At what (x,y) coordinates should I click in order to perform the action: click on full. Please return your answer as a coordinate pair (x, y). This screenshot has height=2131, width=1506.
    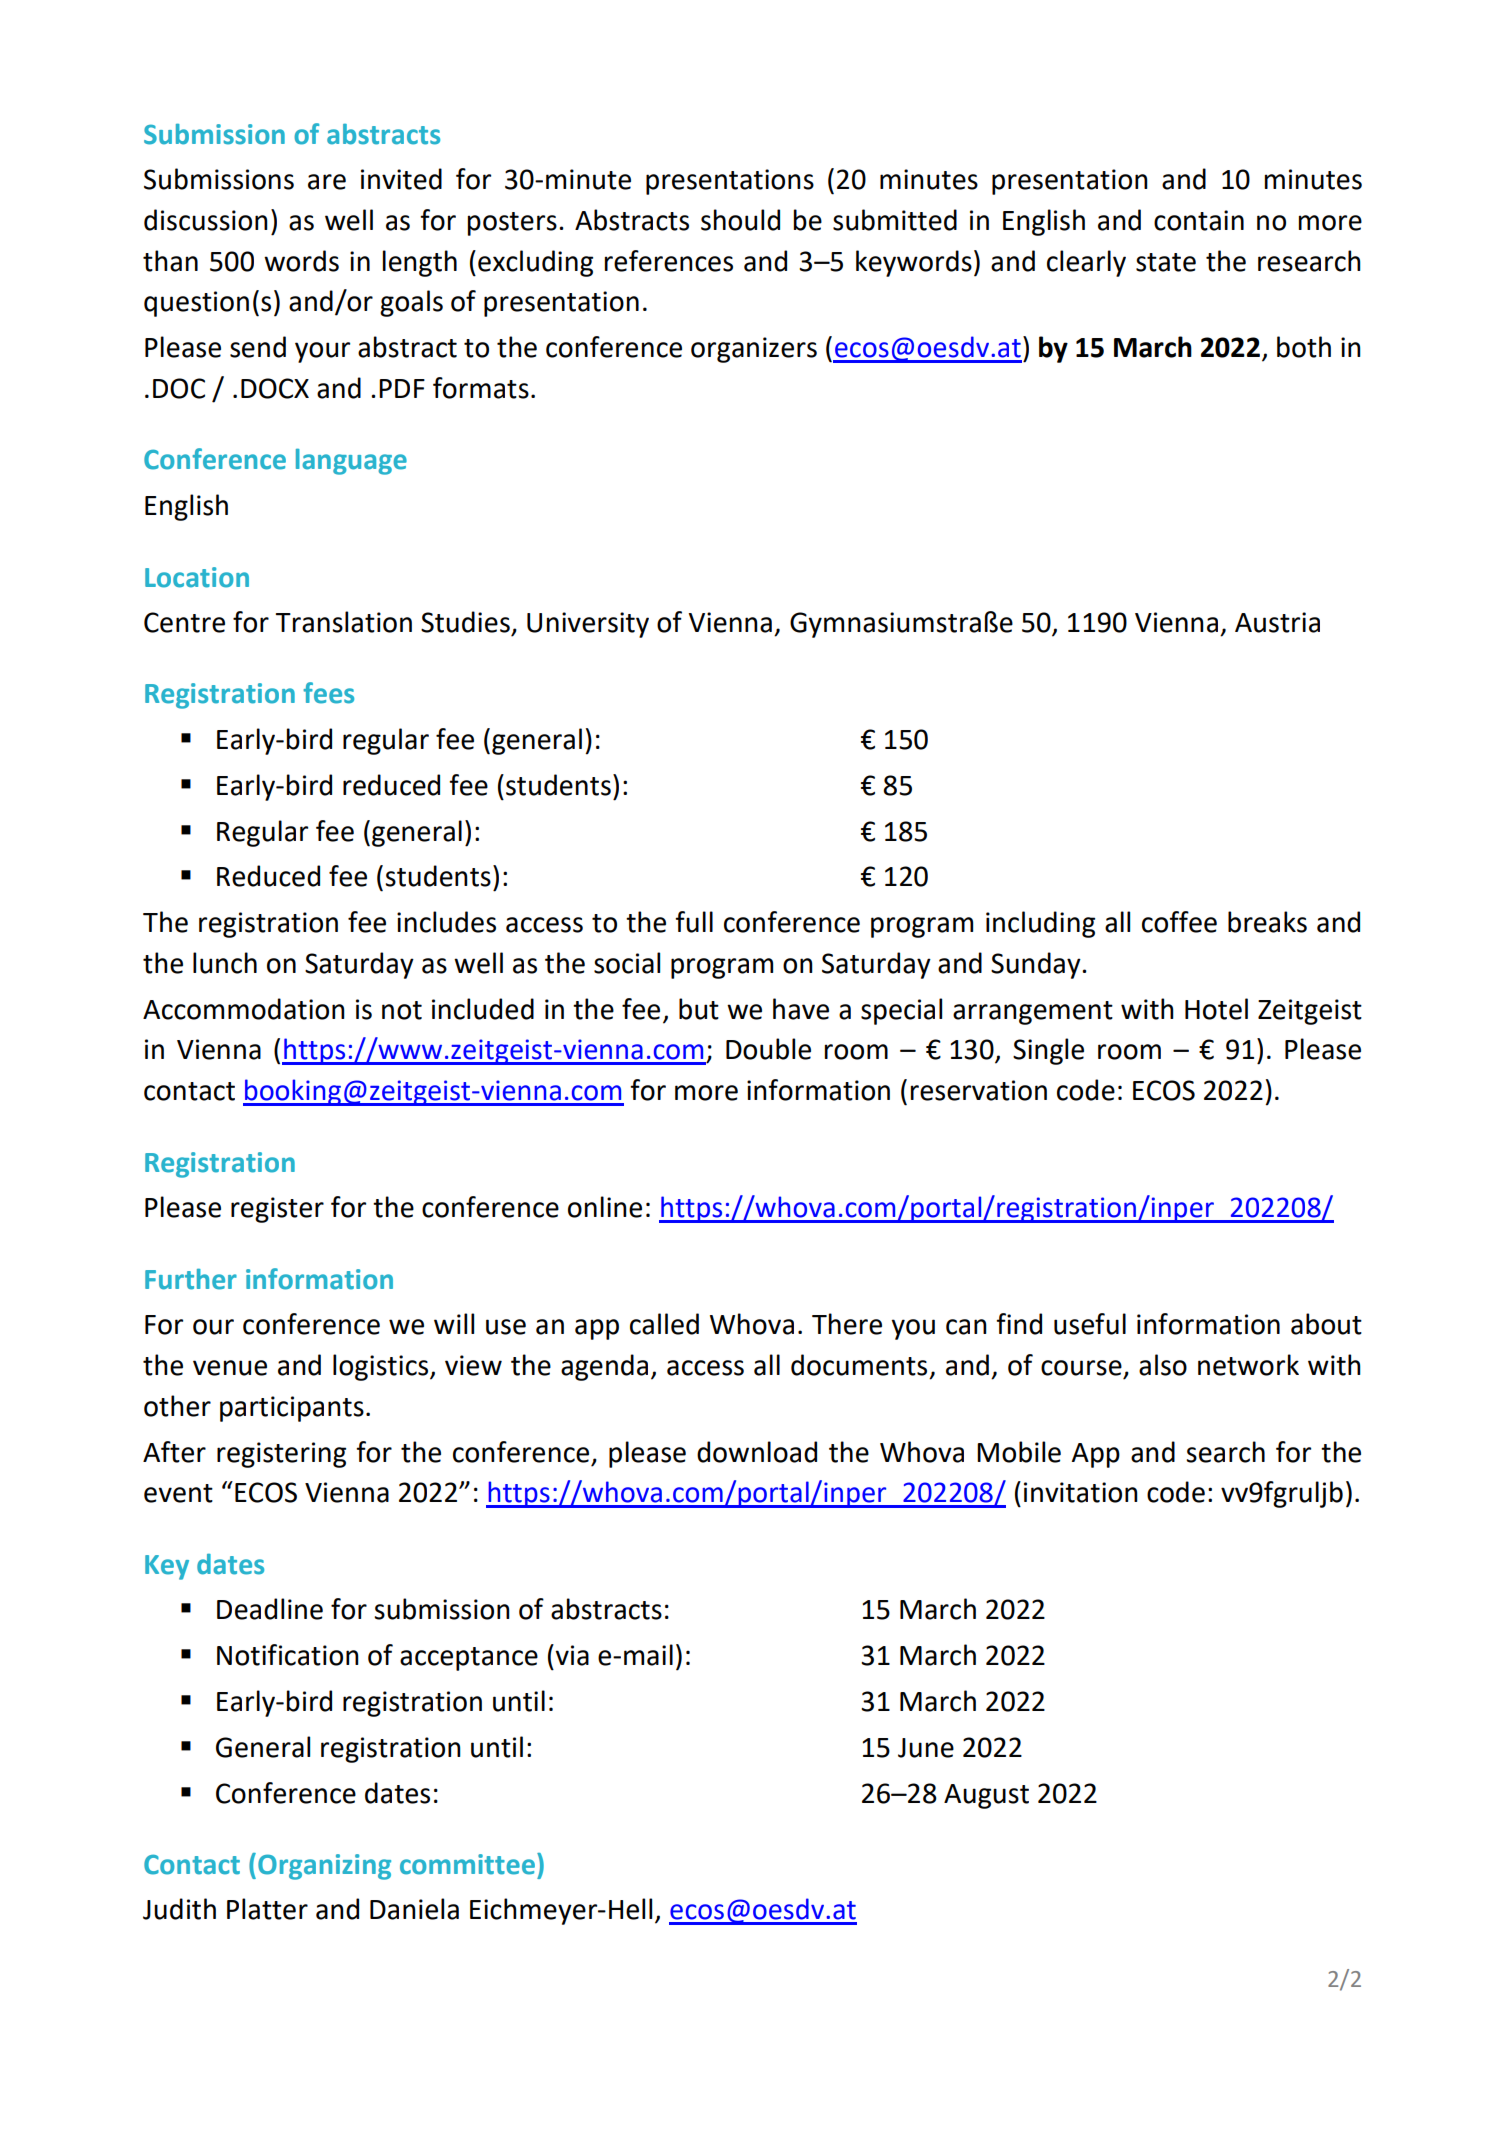
    Looking at the image, I should click on (694, 922).
